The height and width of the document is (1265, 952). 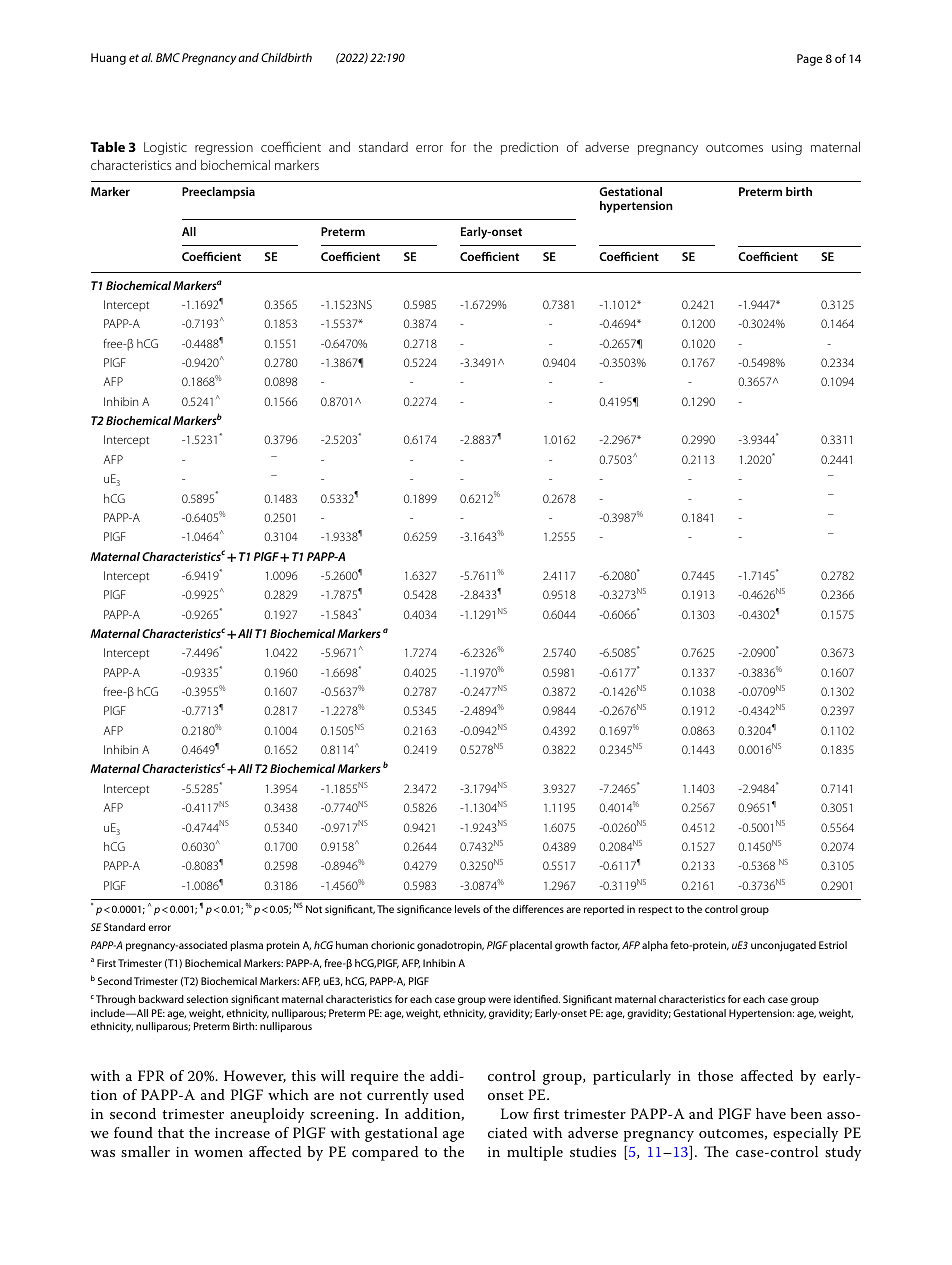 I want to click on backward, so click(x=161, y=999).
